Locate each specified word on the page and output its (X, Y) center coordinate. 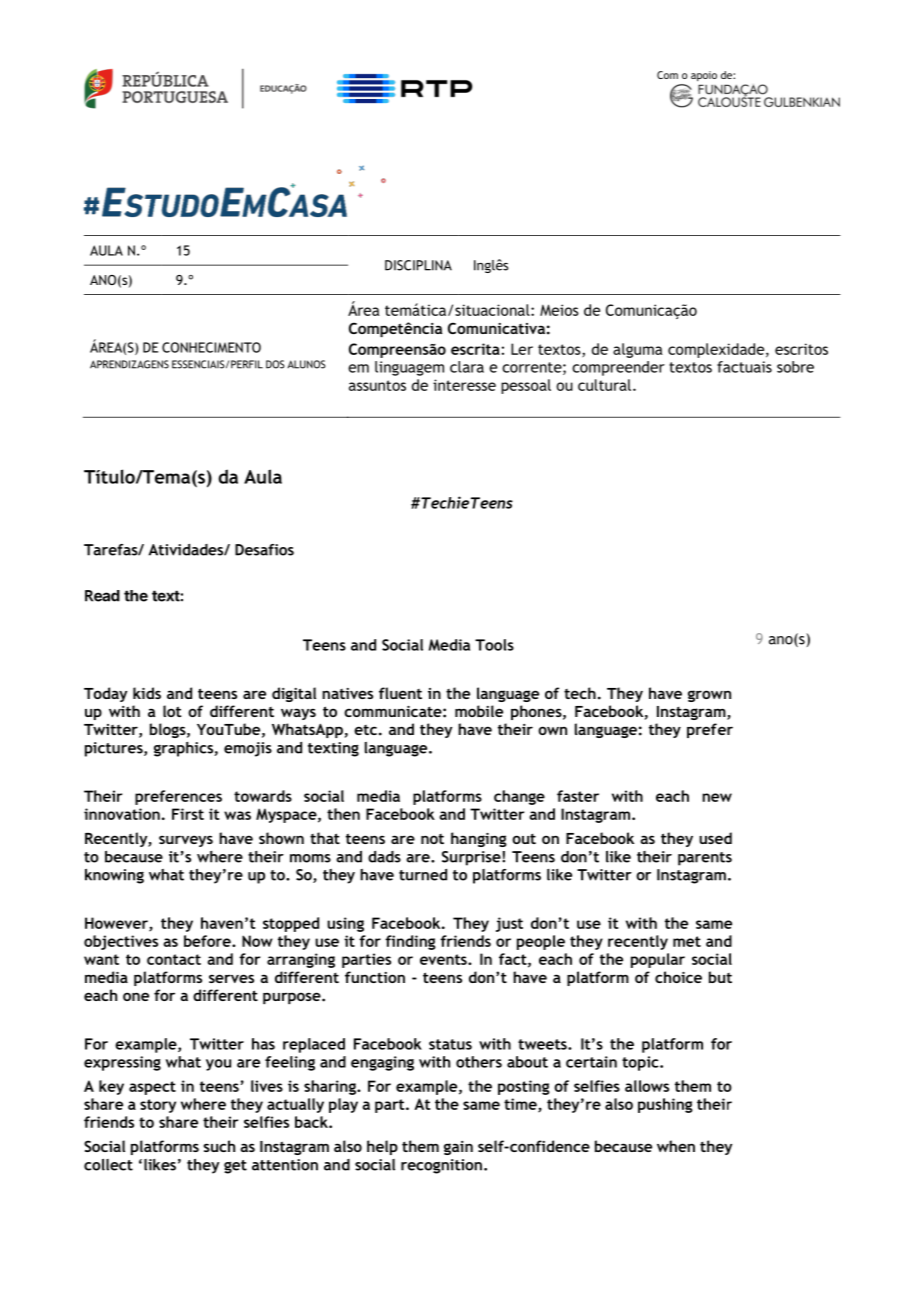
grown (709, 696)
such (219, 1146)
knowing (114, 876)
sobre (795, 367)
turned (423, 875)
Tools (494, 645)
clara (467, 367)
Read (102, 596)
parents (705, 859)
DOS (275, 364)
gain (458, 1148)
